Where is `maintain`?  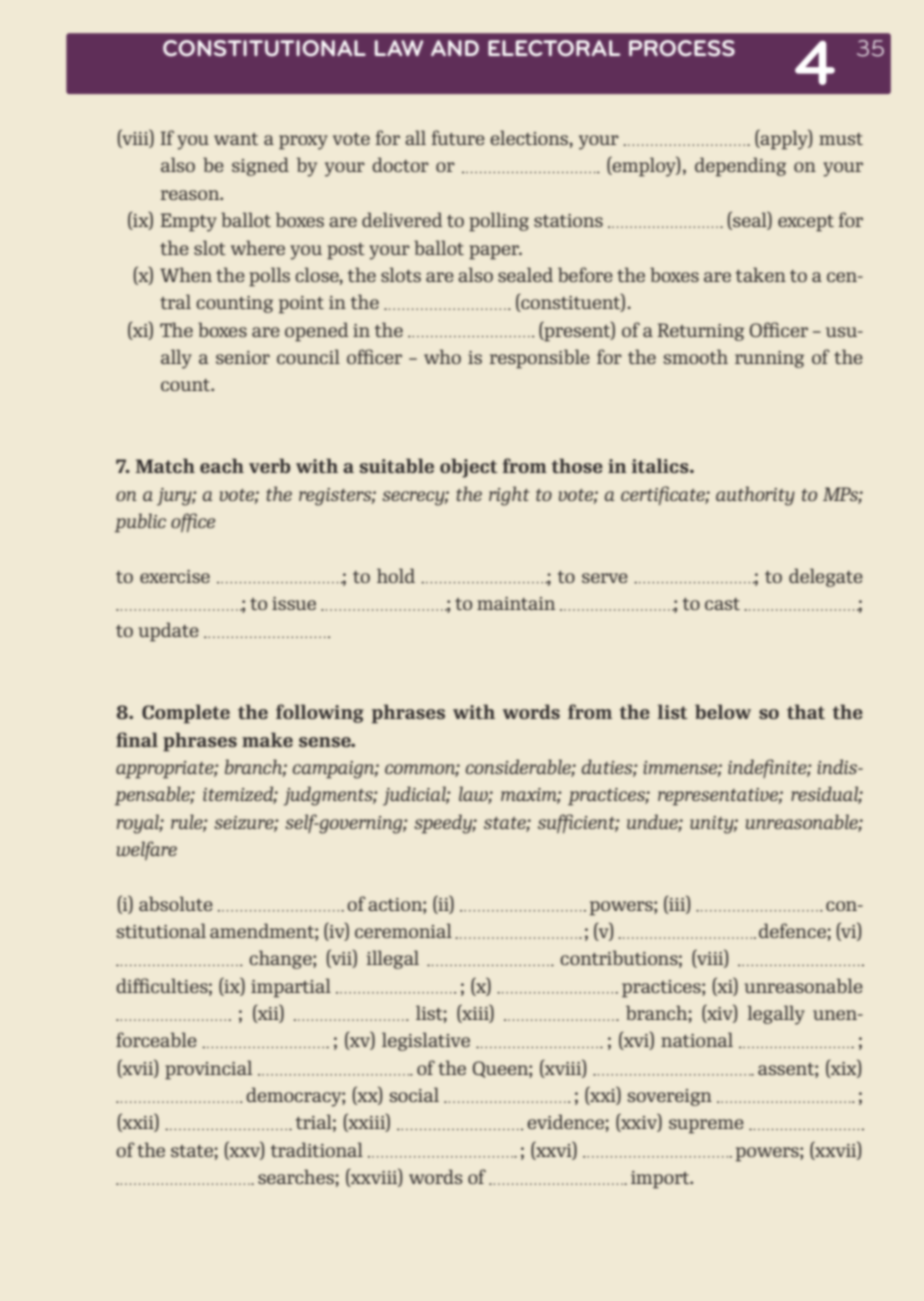
maintain is located at coordinates (516, 603).
